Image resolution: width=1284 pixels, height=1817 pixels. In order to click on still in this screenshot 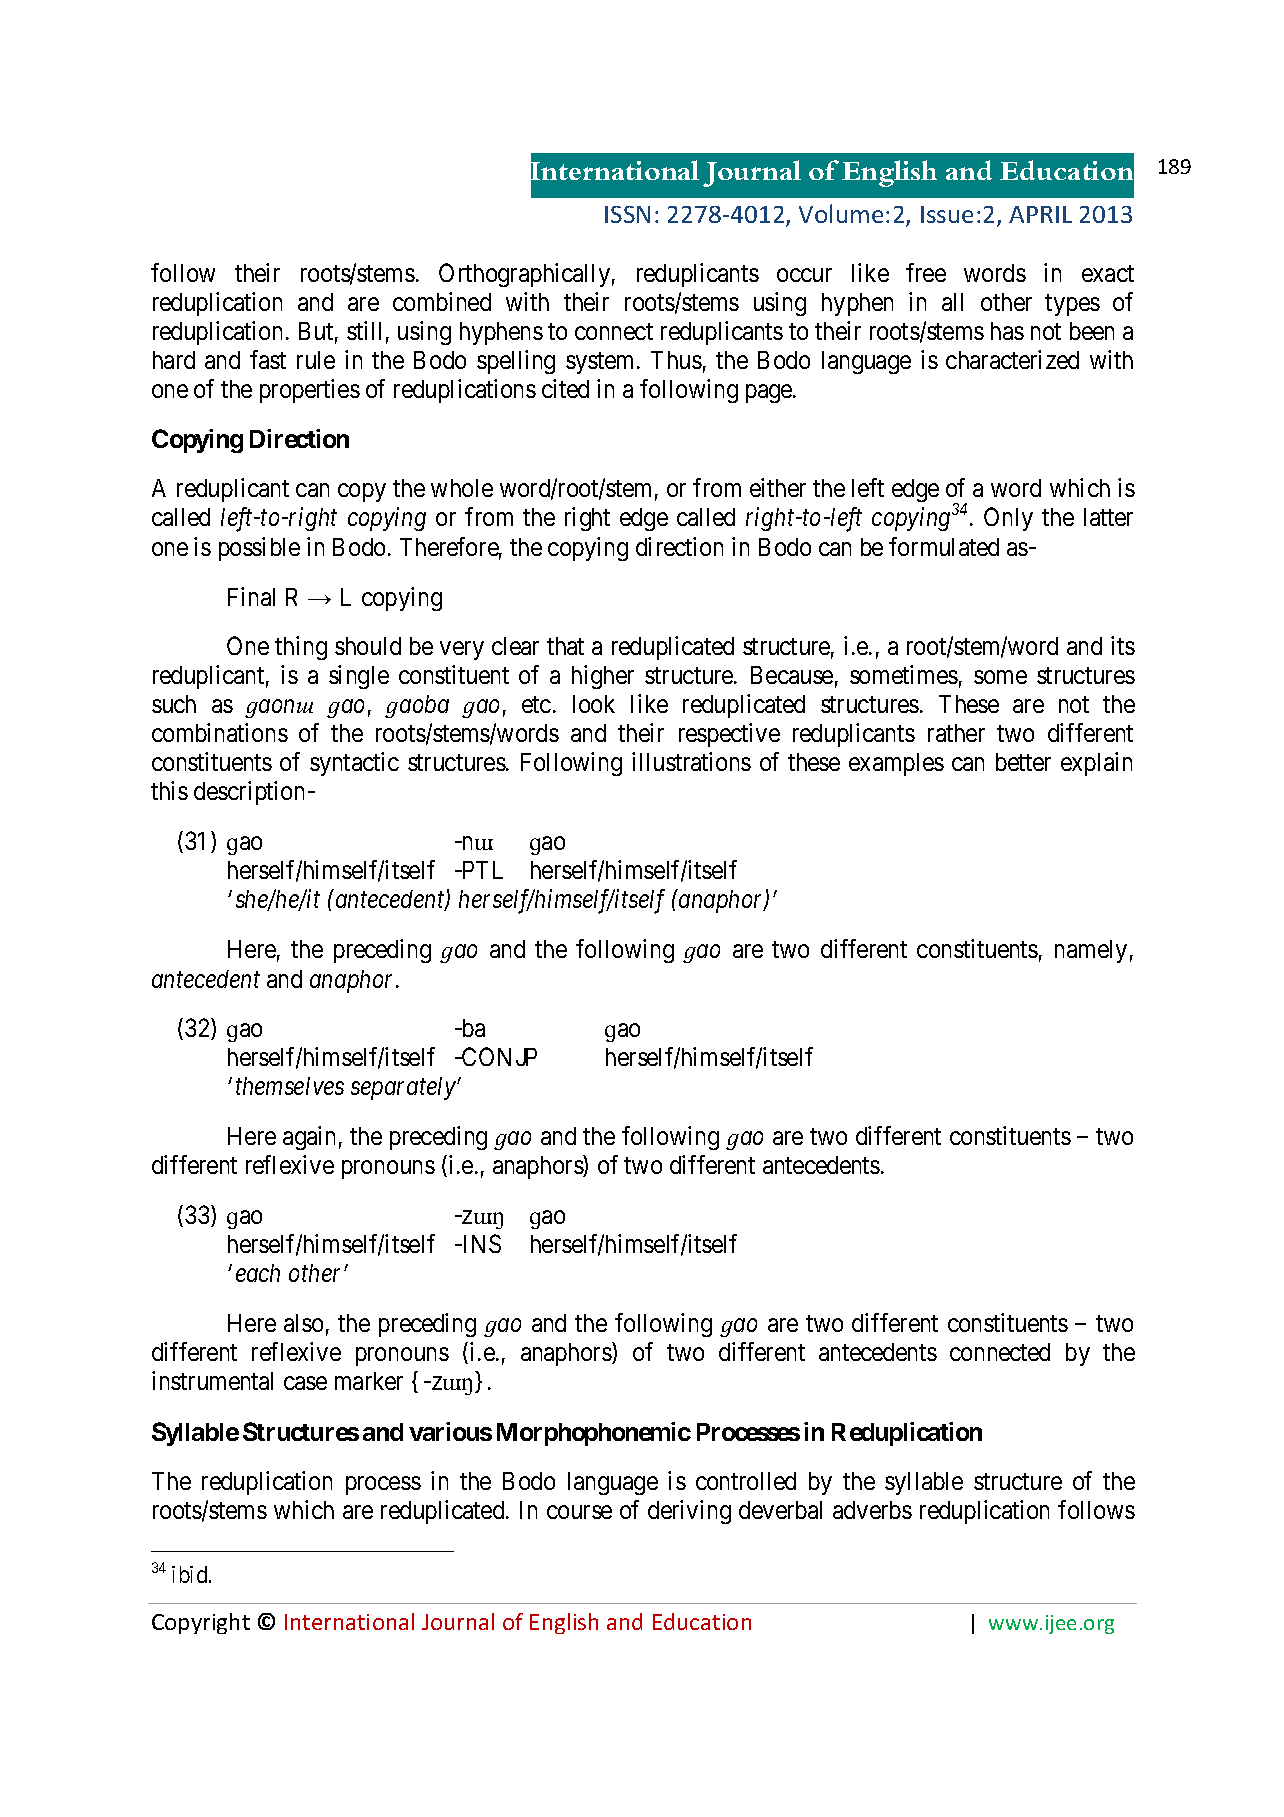, I will do `click(364, 330)`.
